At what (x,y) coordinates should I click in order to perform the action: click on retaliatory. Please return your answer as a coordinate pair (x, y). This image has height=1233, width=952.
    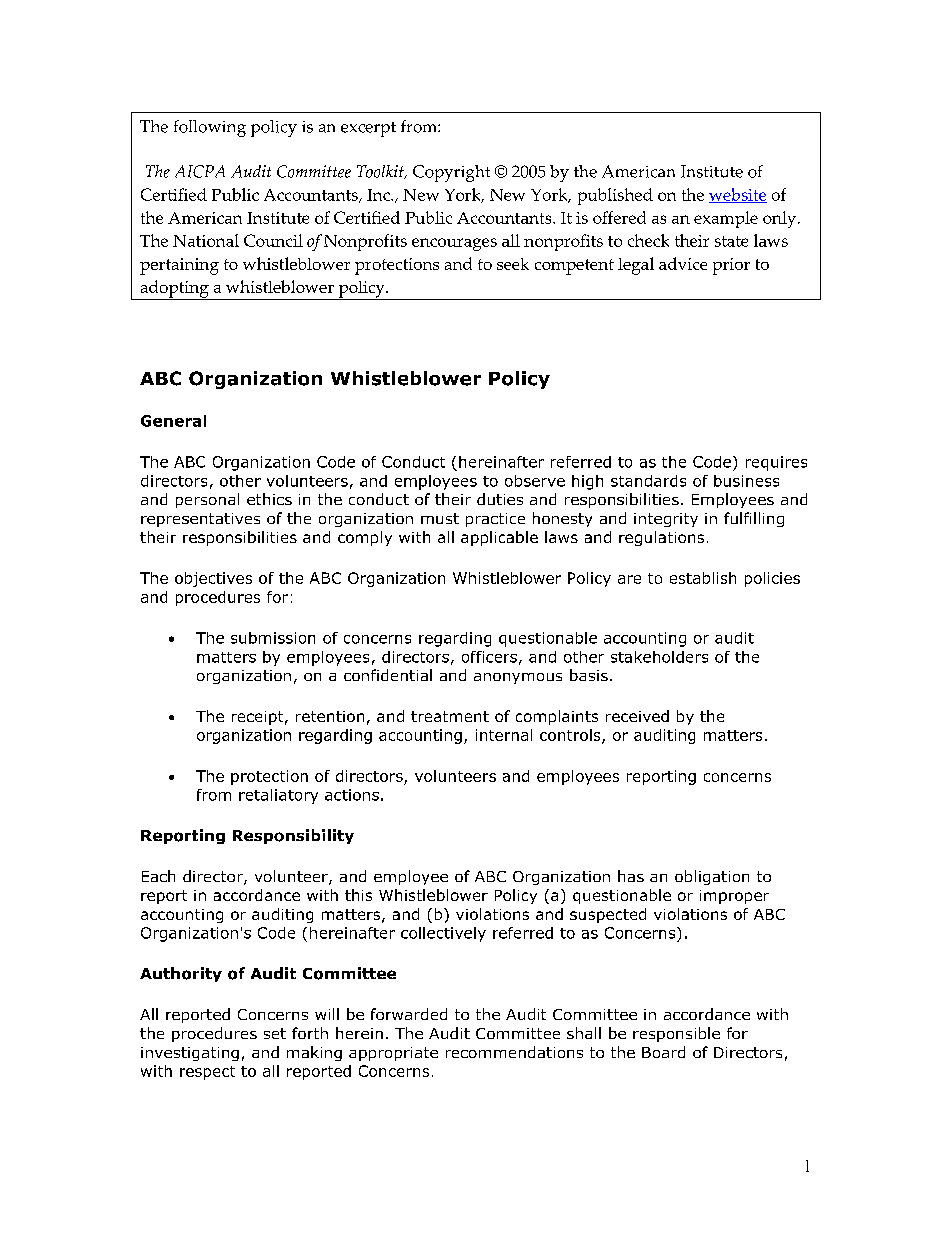
    Looking at the image, I should click on (278, 796).
